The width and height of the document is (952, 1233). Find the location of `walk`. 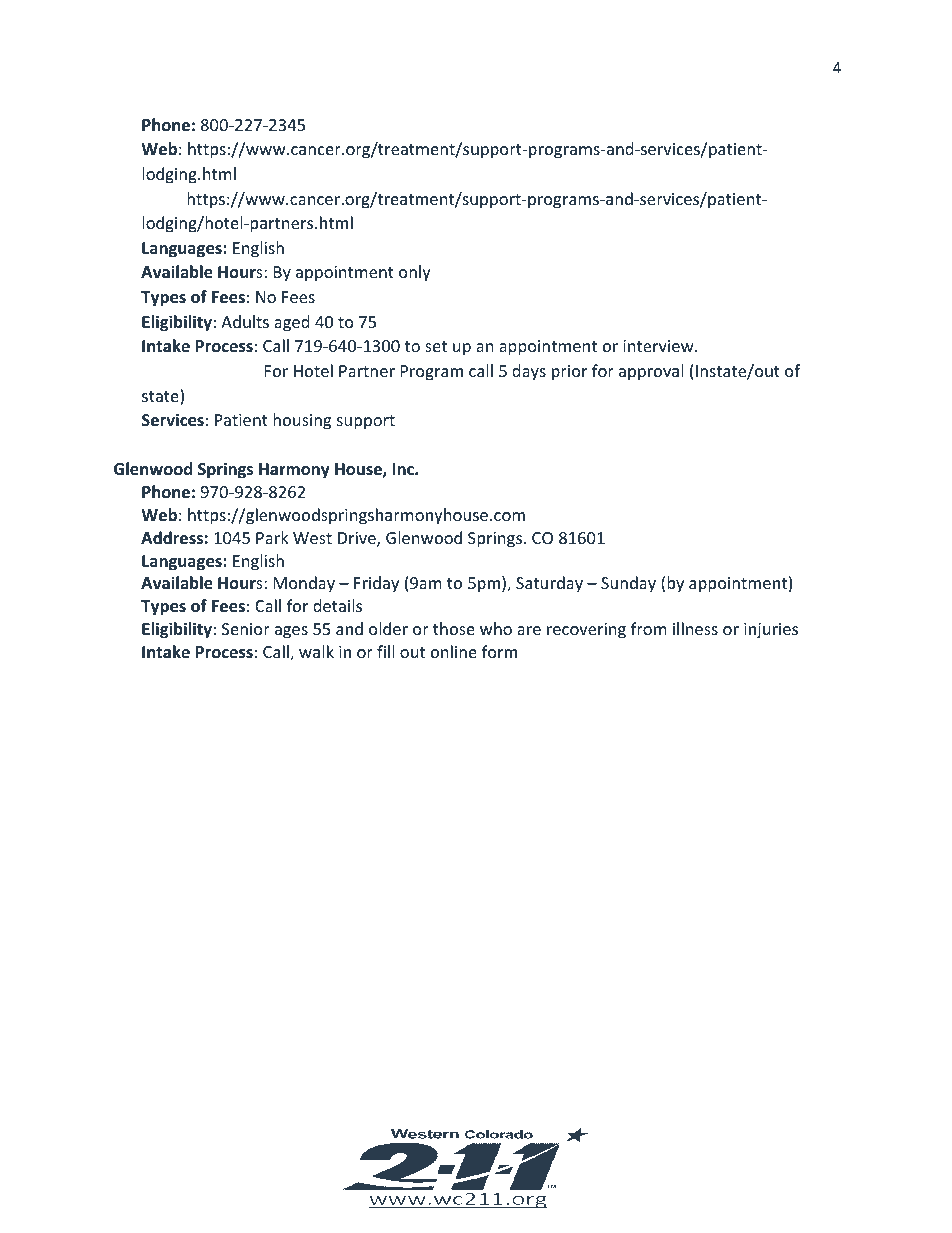

walk is located at coordinates (316, 651).
